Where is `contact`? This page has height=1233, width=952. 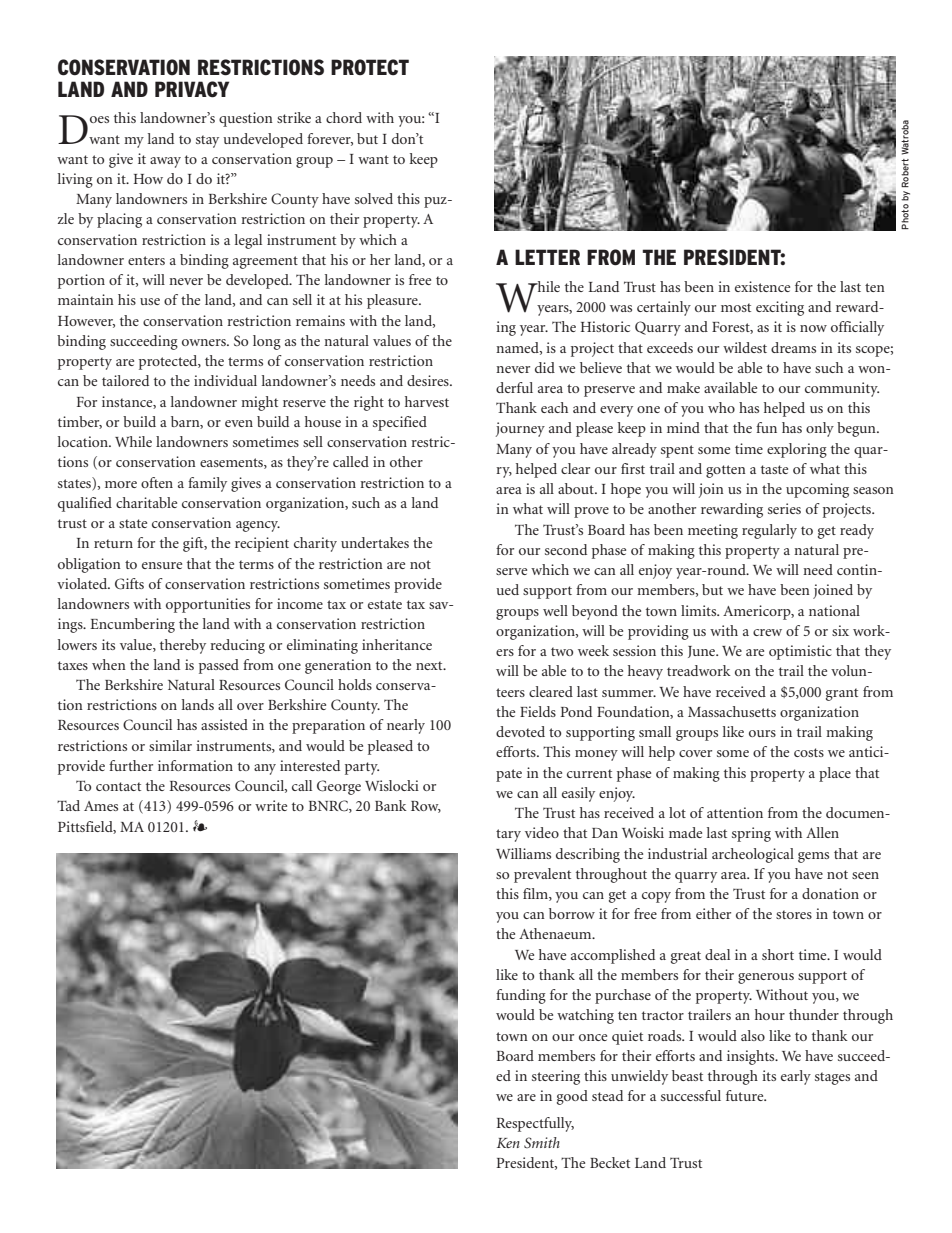
contact is located at coordinates (118, 786).
